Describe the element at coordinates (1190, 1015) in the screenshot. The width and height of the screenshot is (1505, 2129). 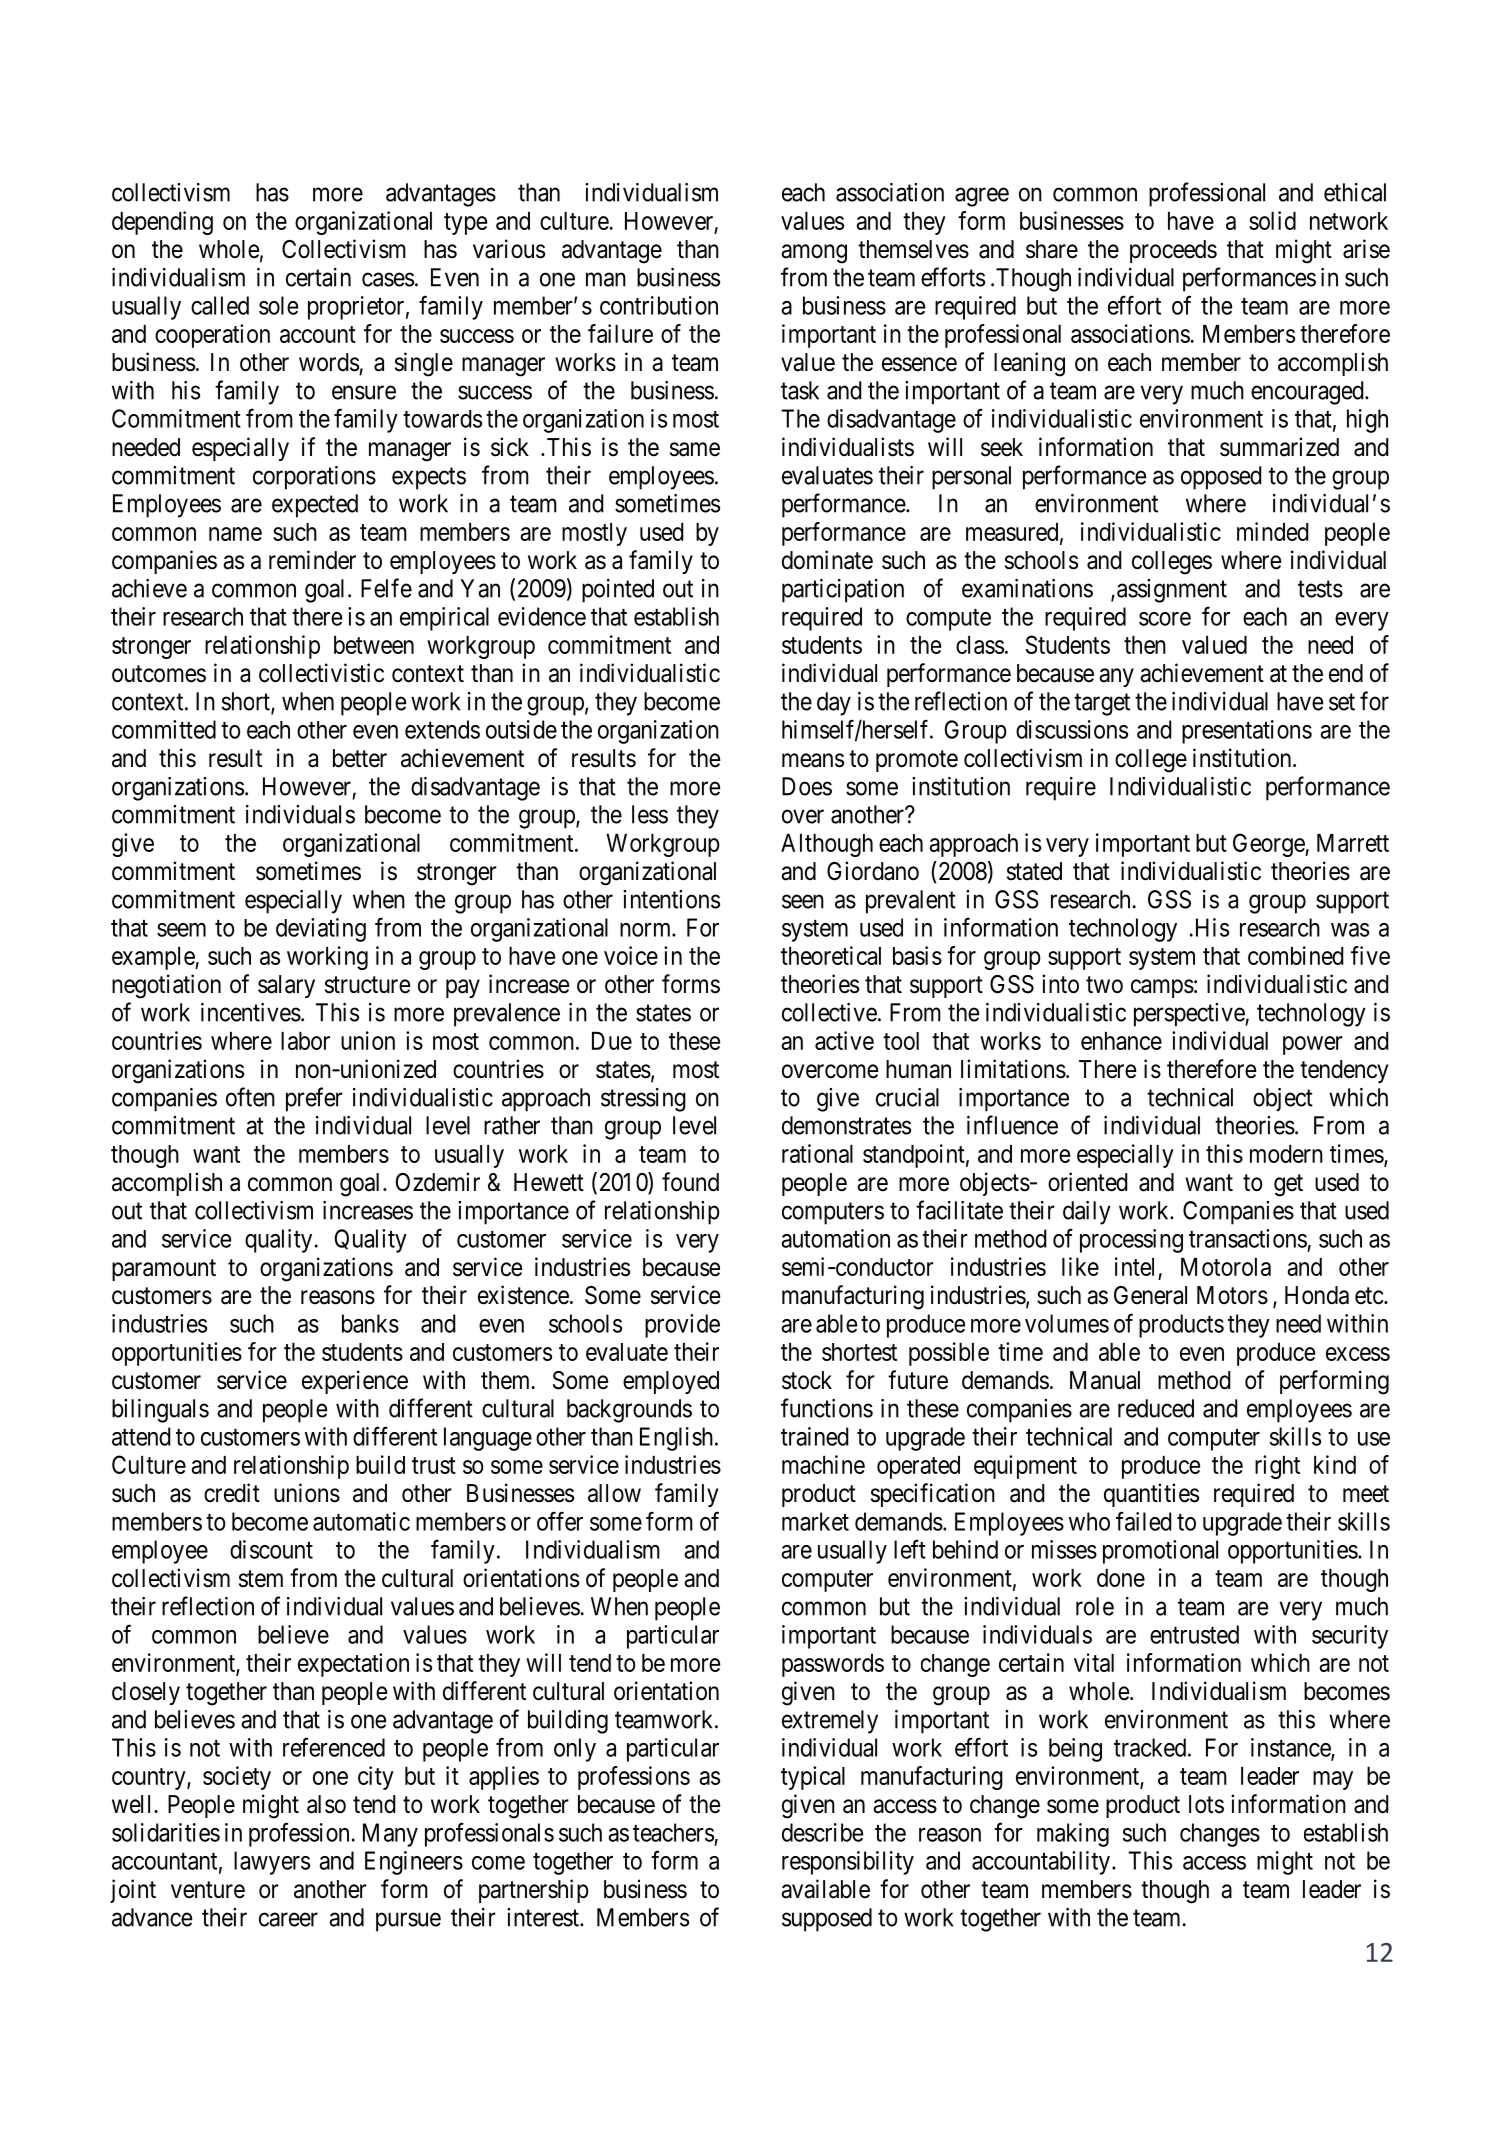
I see `perspective` at that location.
